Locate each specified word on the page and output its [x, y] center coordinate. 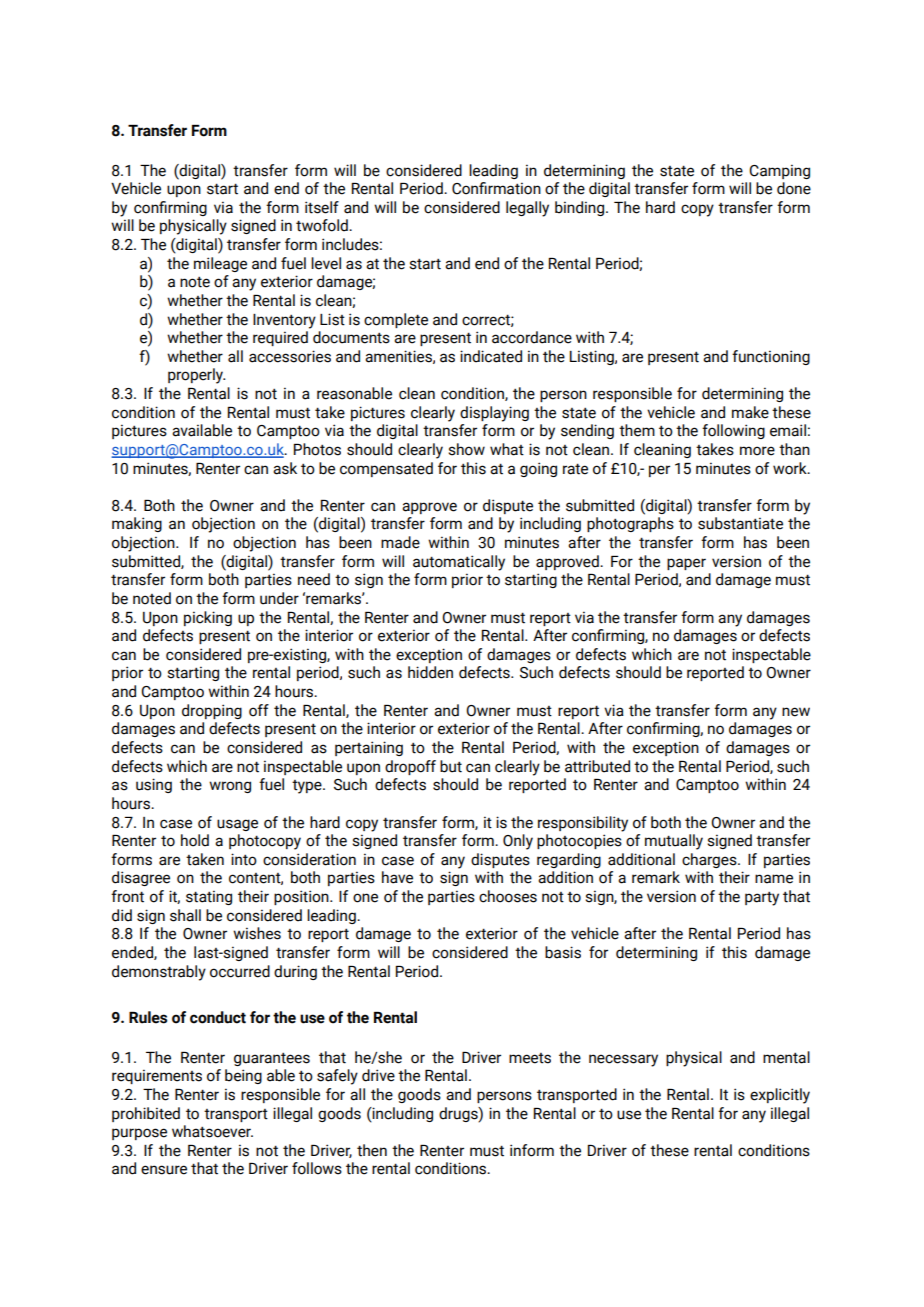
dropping [212, 711]
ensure [164, 1170]
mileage [220, 264]
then [372, 1150]
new [796, 712]
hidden [430, 672]
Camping [779, 171]
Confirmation [496, 188]
